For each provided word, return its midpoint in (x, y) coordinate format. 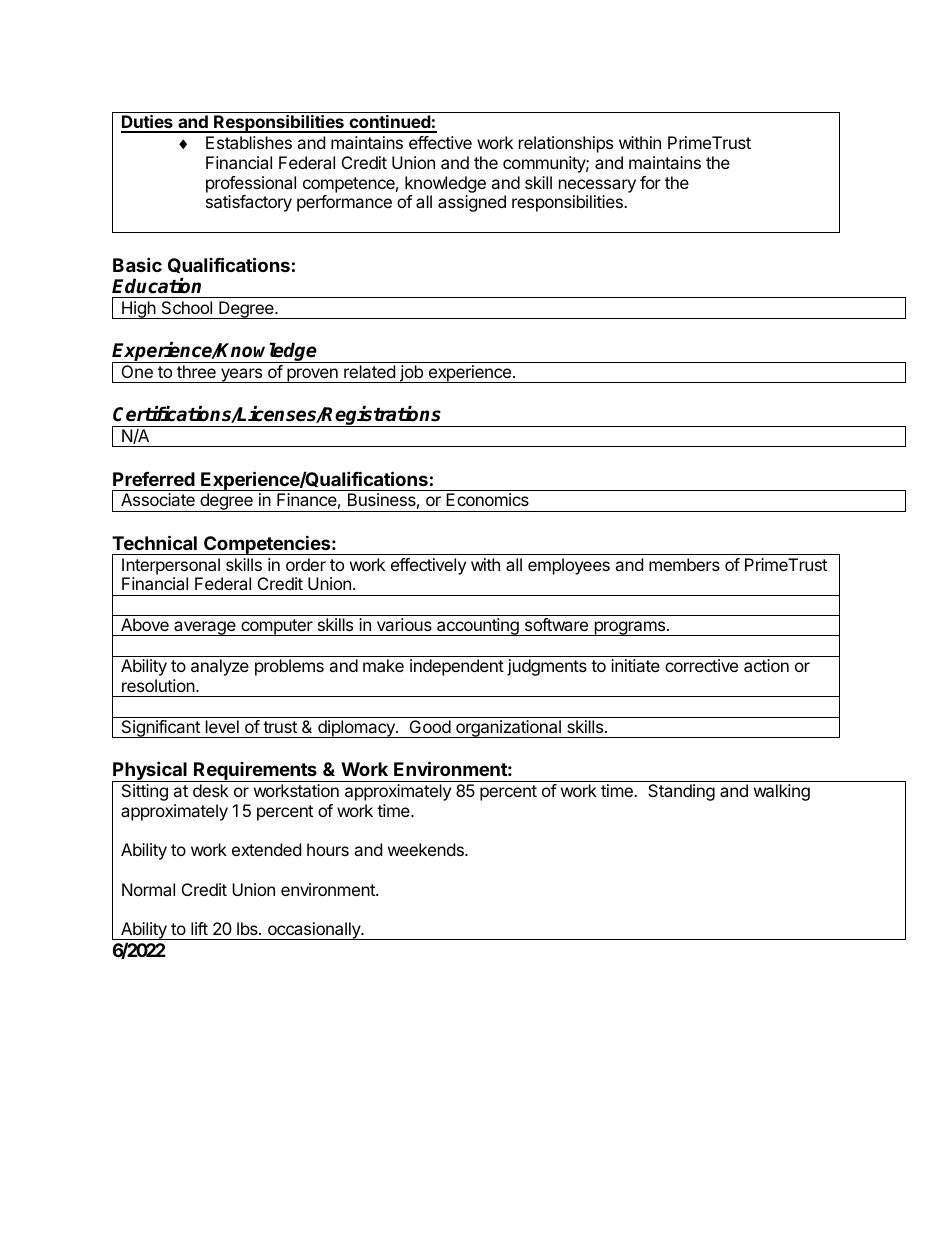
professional (251, 184)
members (684, 564)
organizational (508, 729)
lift (199, 928)
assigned (472, 203)
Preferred (154, 479)
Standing (681, 792)
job (411, 374)
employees (569, 566)
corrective (701, 665)
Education (156, 286)
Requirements (255, 772)
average (205, 628)
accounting (478, 627)
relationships (566, 144)
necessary (597, 186)
